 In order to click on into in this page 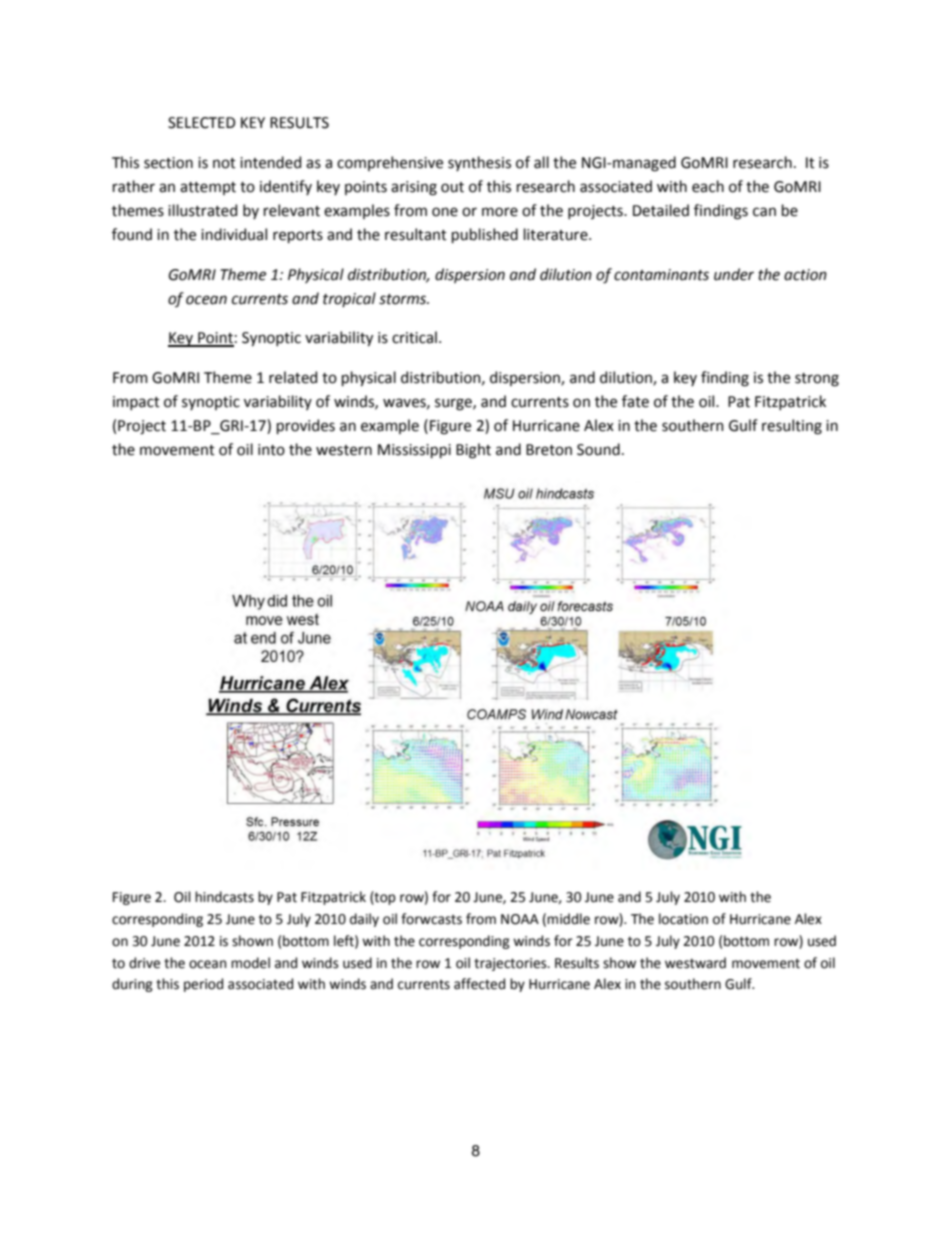, I will do `click(271, 450)`.
